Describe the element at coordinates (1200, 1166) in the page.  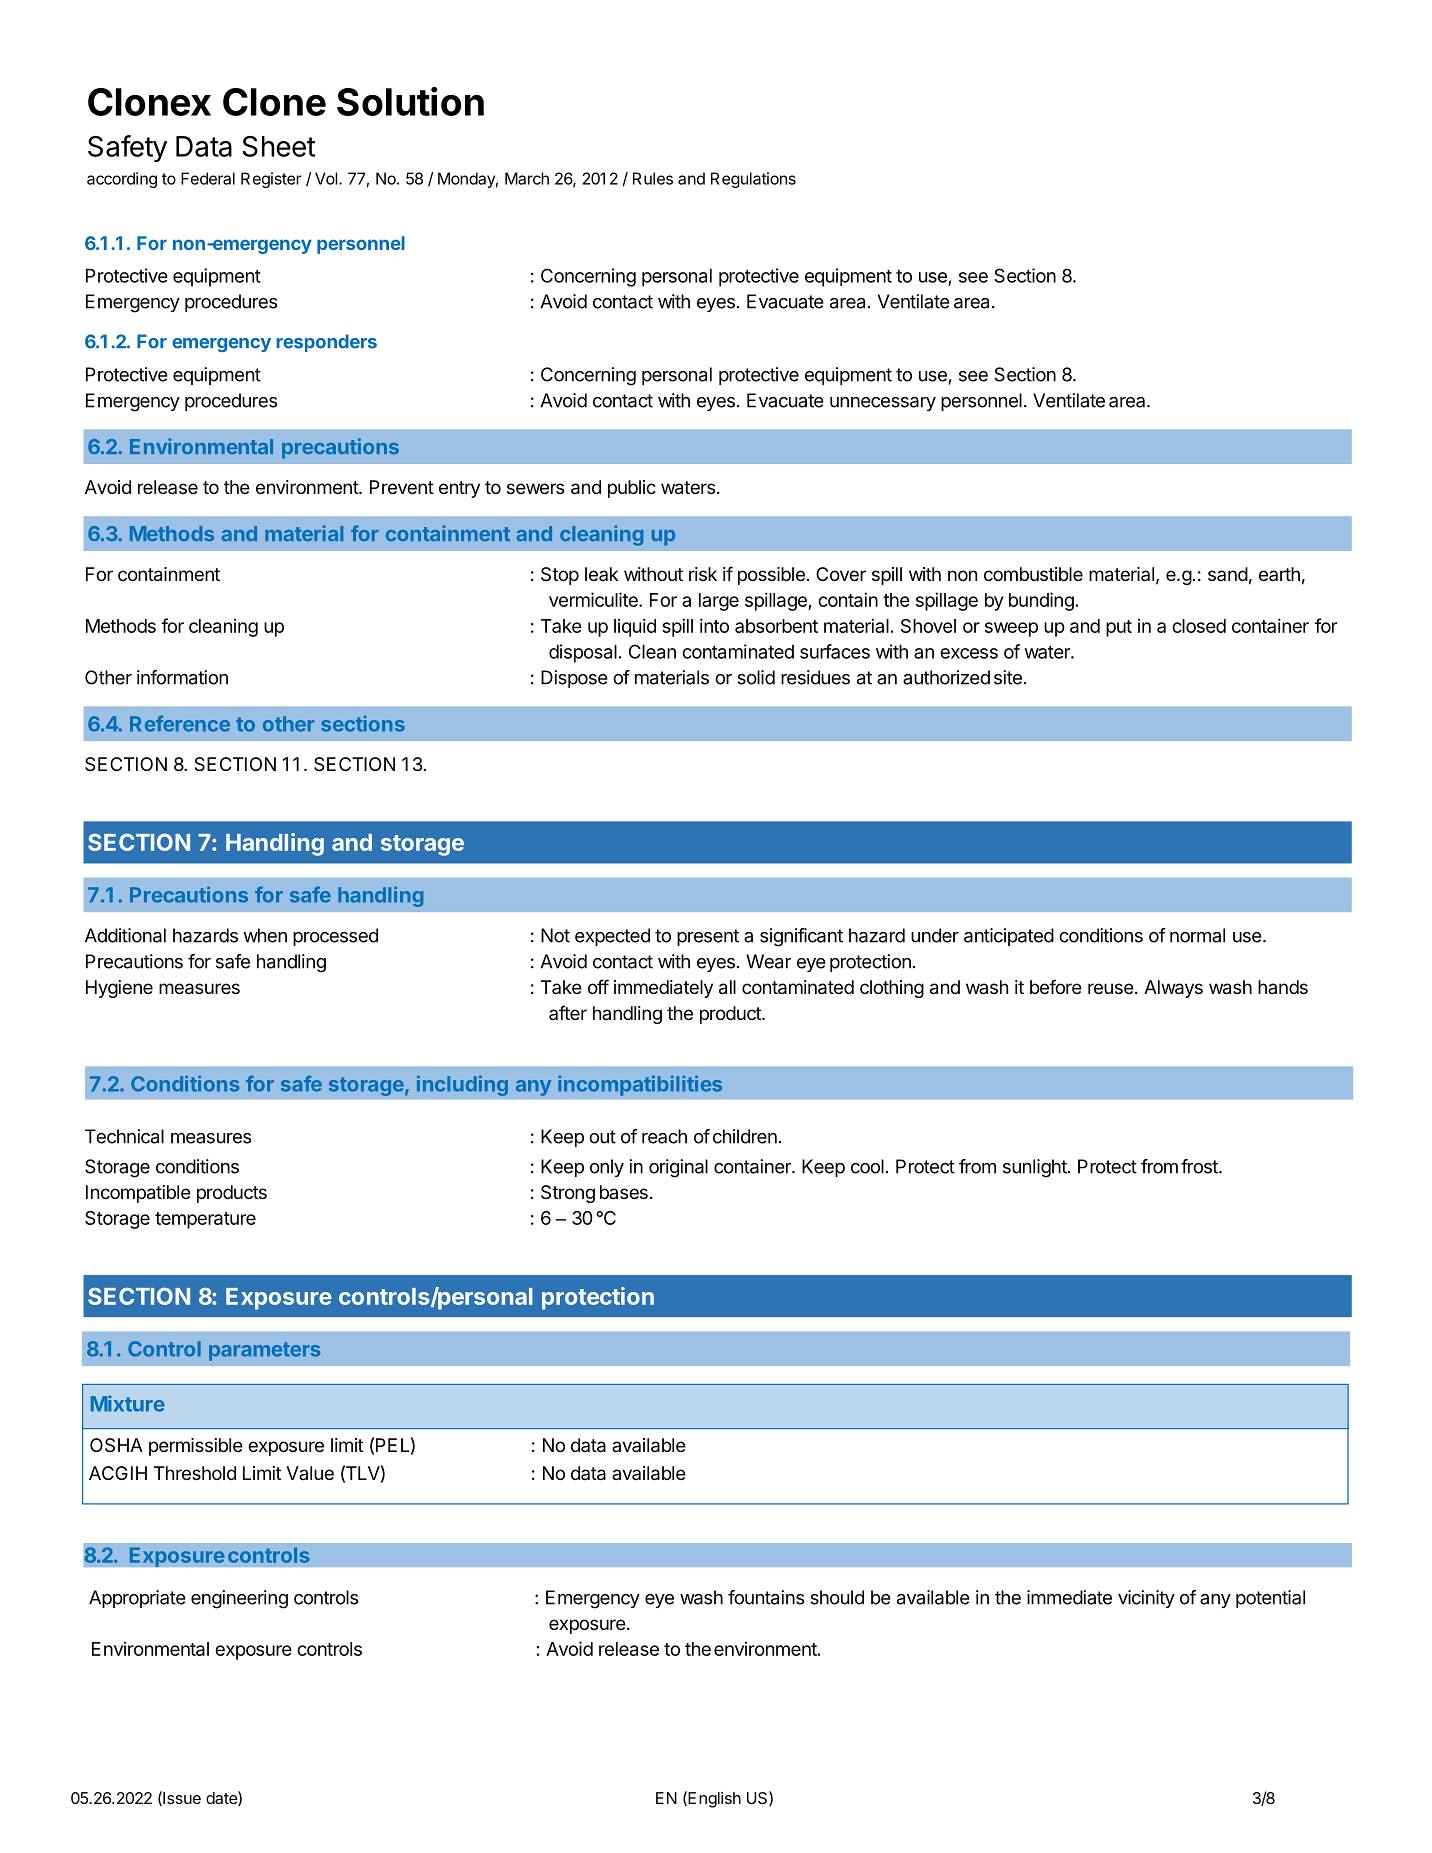
I see `frost` at that location.
